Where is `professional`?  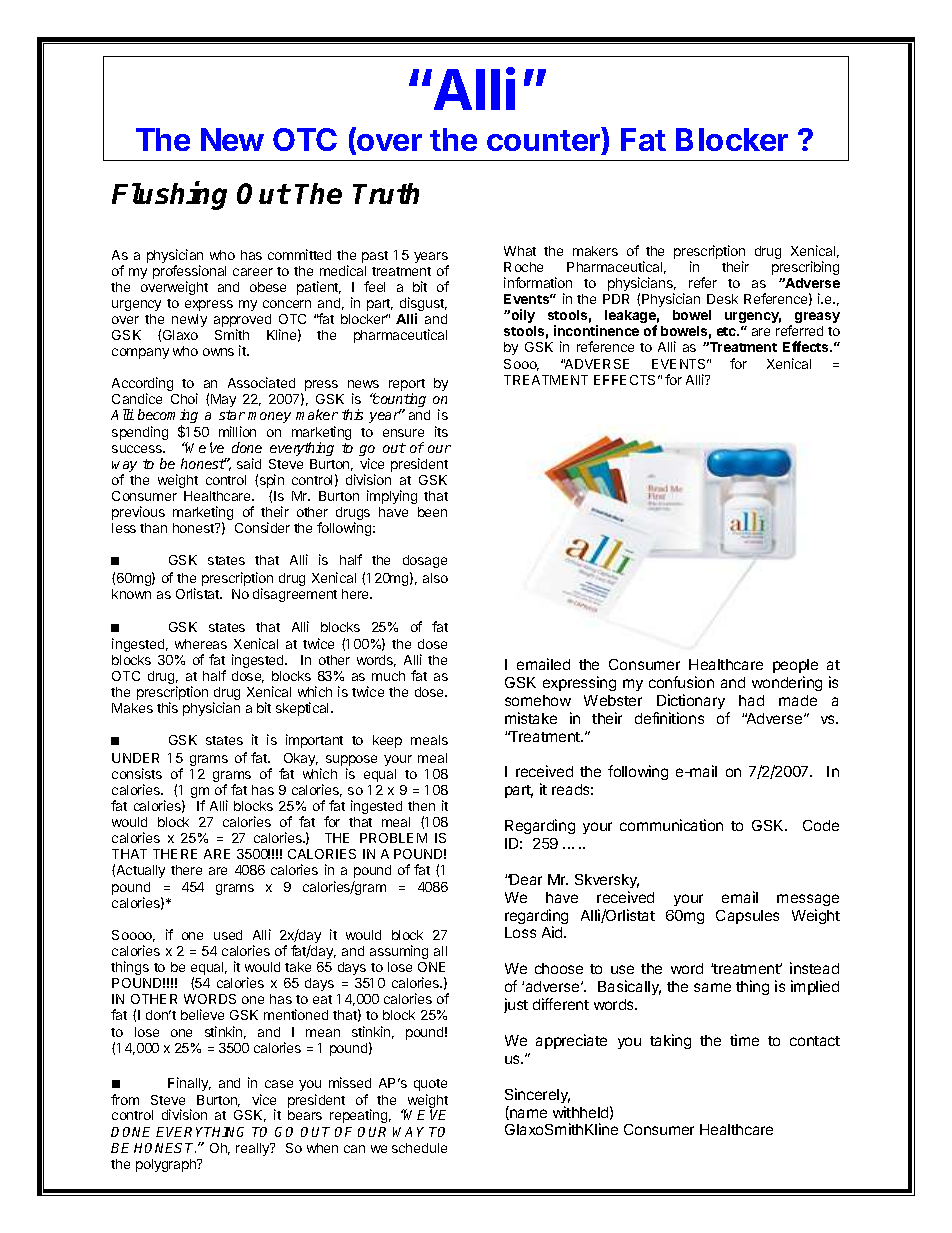 professional is located at coordinates (189, 272).
